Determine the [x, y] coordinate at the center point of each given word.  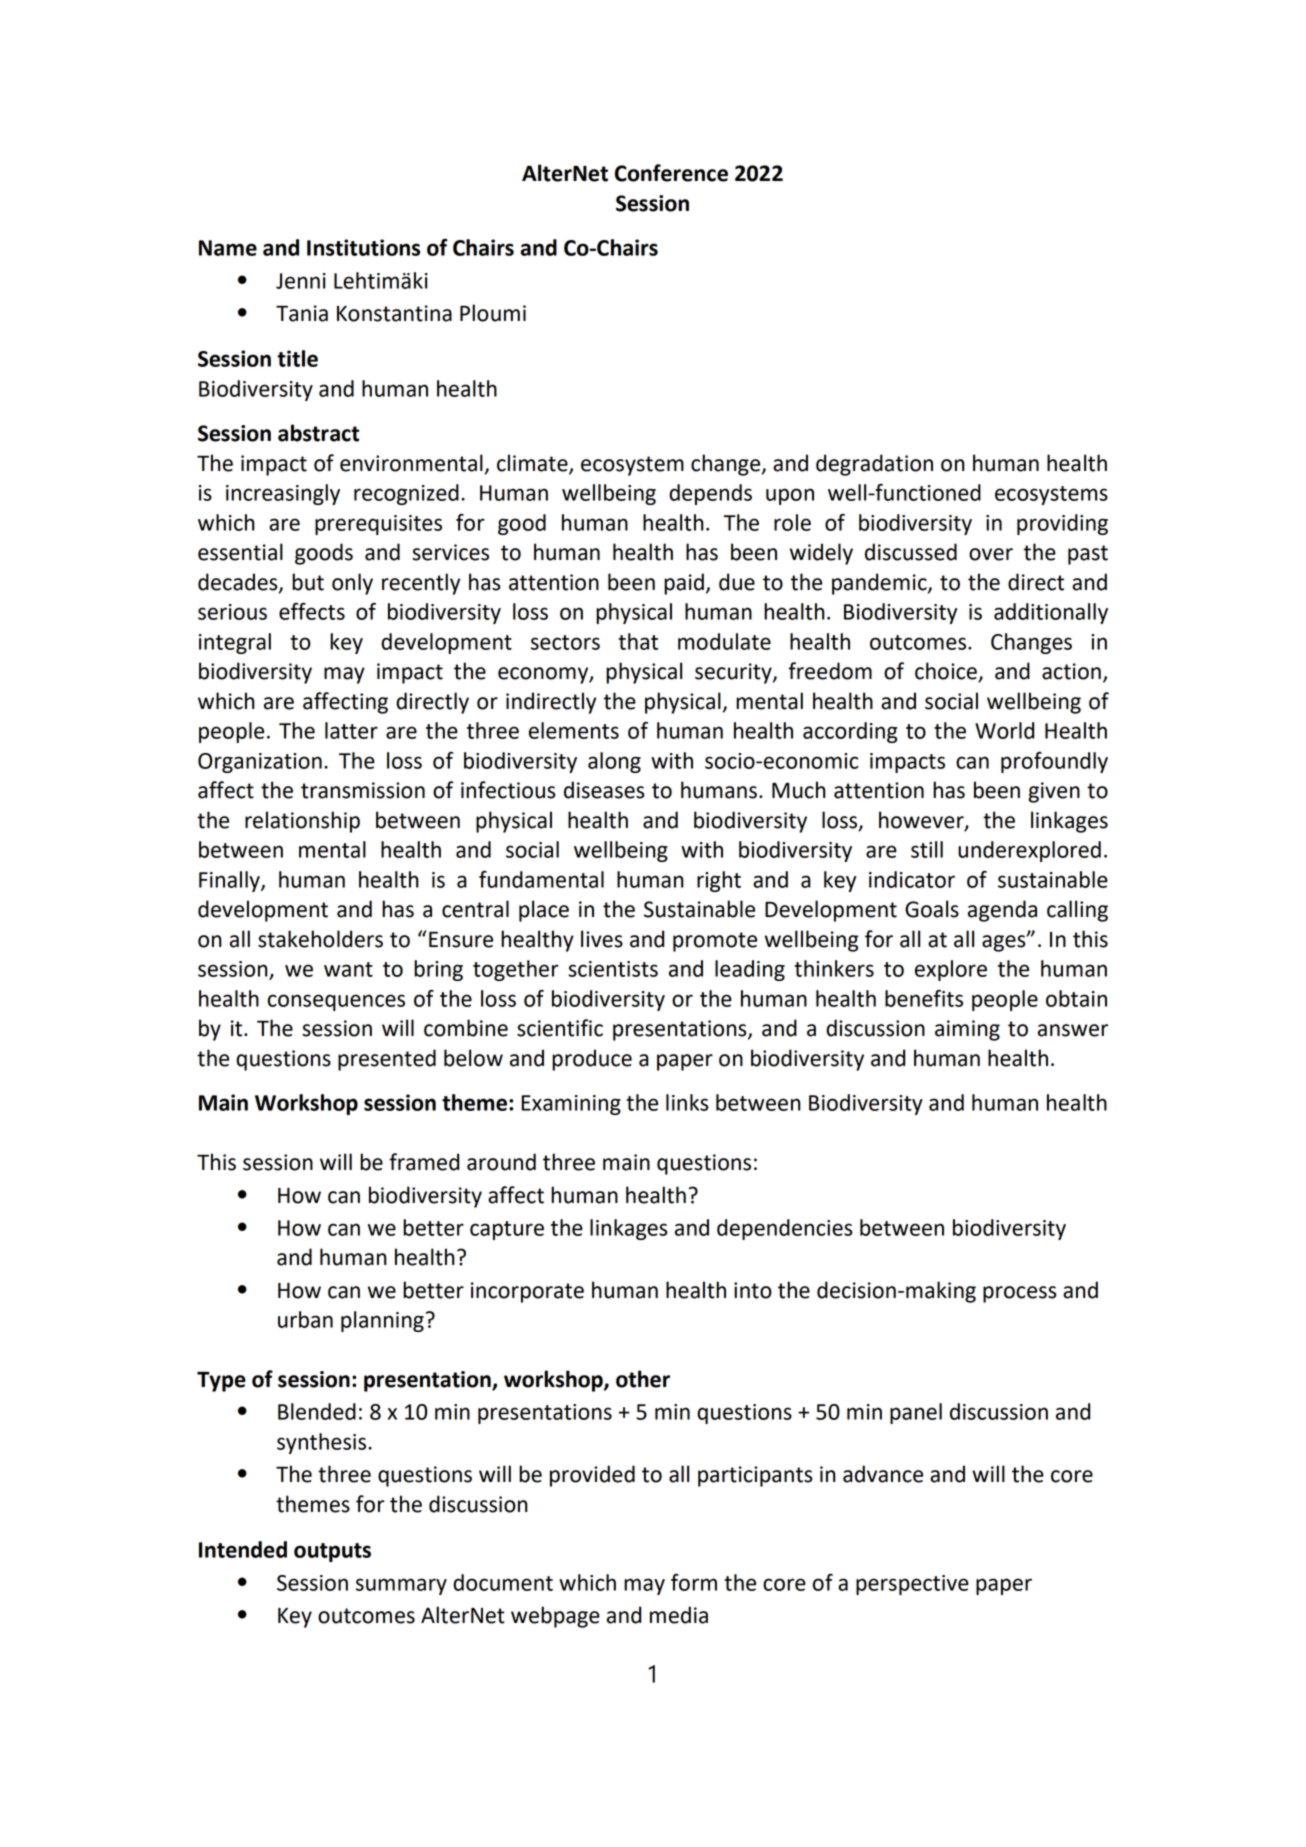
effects [312, 611]
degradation [874, 465]
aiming [967, 1030]
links [687, 1102]
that [638, 641]
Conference [671, 173]
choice [947, 672]
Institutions [363, 247]
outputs [332, 1552]
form [694, 1582]
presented [387, 1060]
